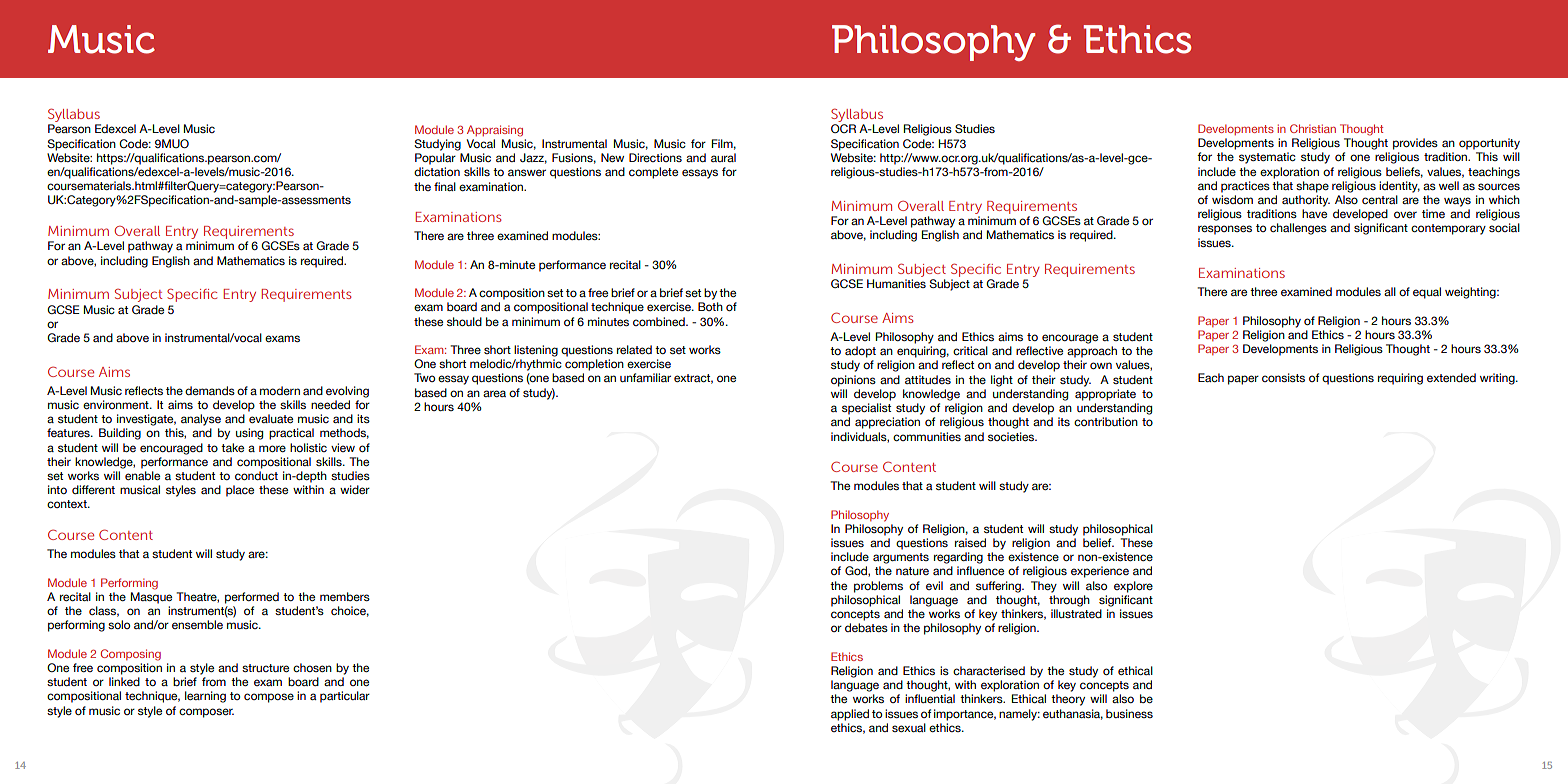  What do you see at coordinates (1100, 572) in the image?
I see `experience` at bounding box center [1100, 572].
